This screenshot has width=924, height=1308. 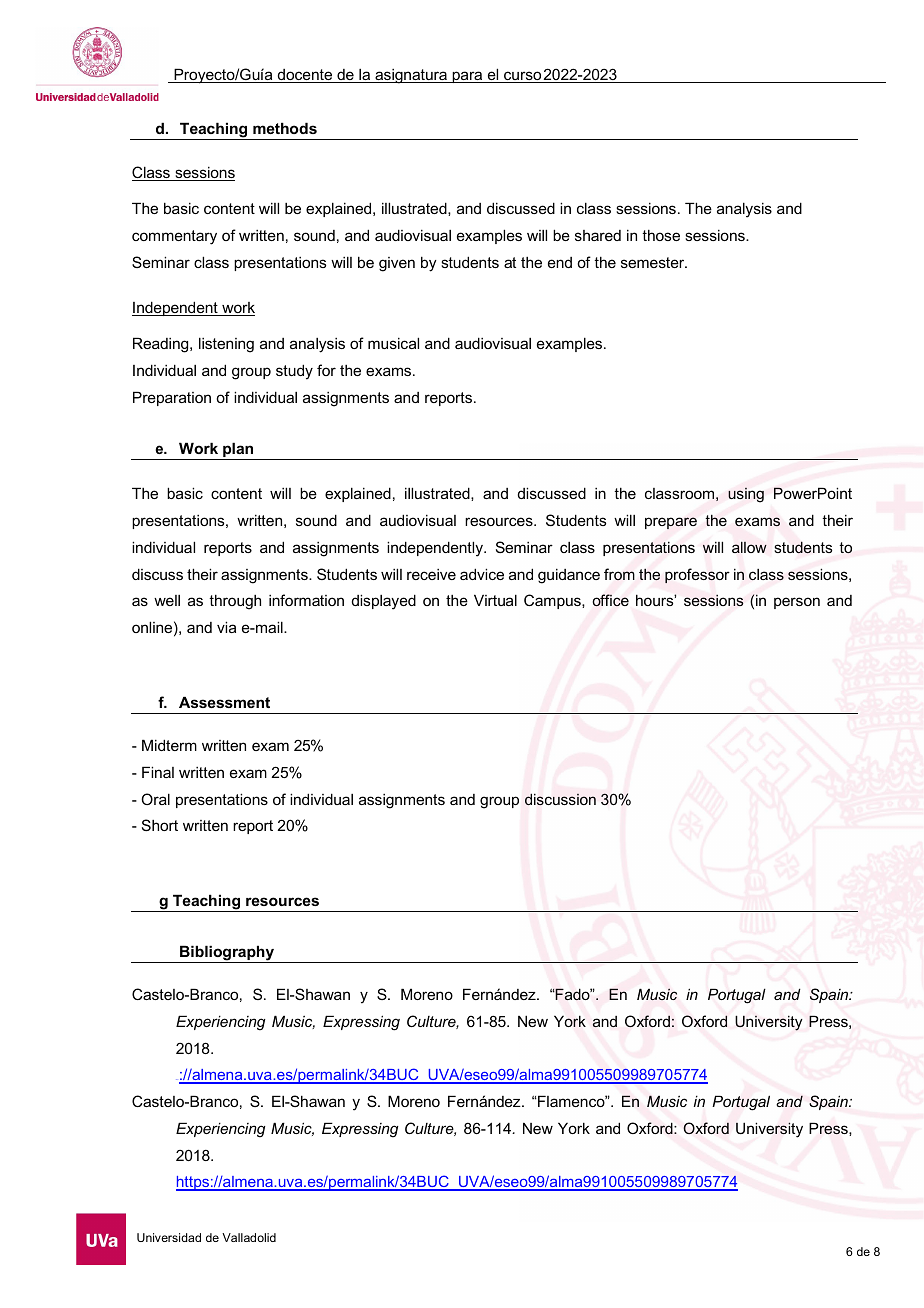 What do you see at coordinates (158, 772) in the screenshot?
I see `Final` at bounding box center [158, 772].
